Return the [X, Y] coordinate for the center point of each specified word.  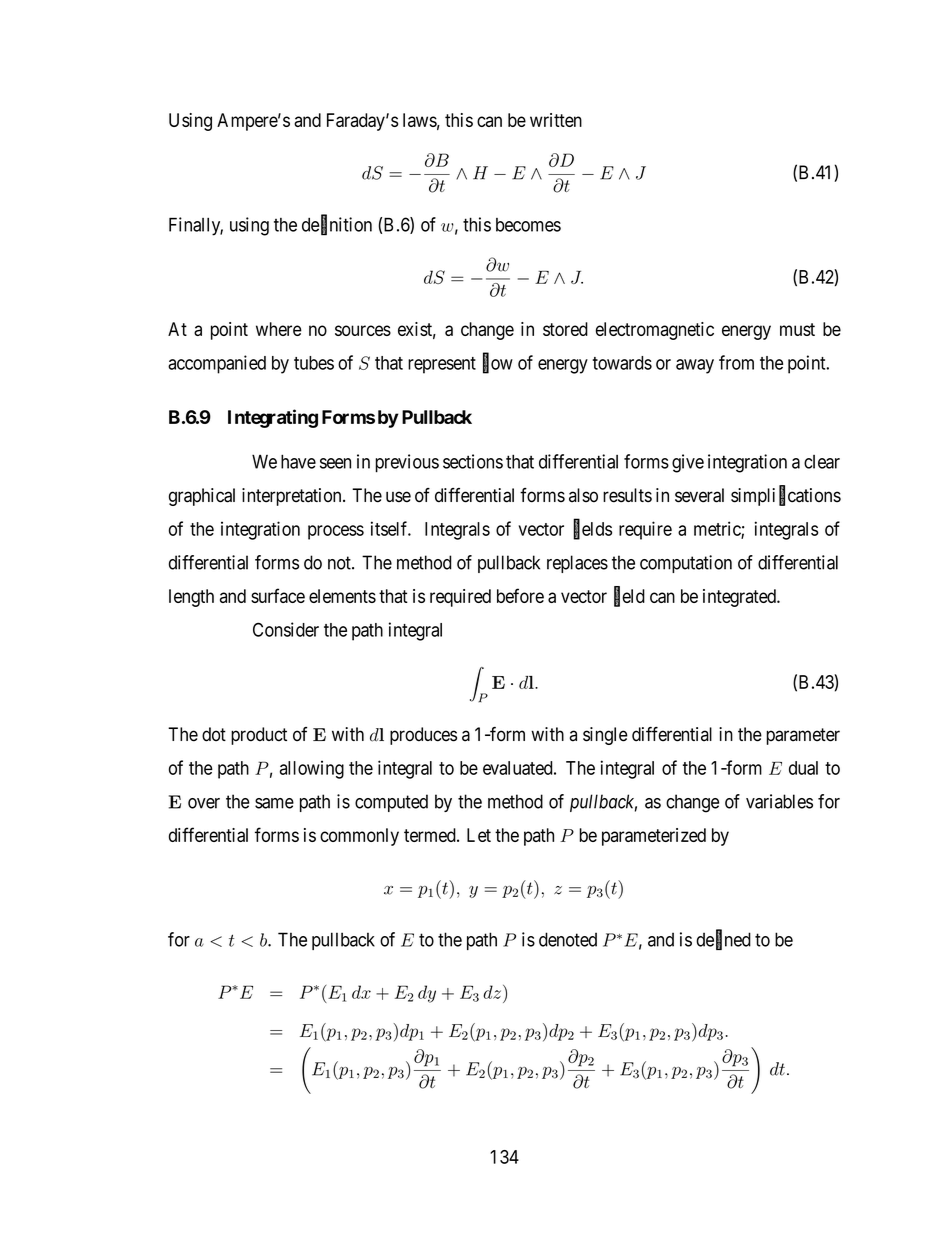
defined [723, 940]
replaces [577, 564]
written [556, 120]
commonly [359, 837]
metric [718, 529]
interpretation [293, 497]
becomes [528, 225]
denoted [568, 939]
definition [337, 225]
